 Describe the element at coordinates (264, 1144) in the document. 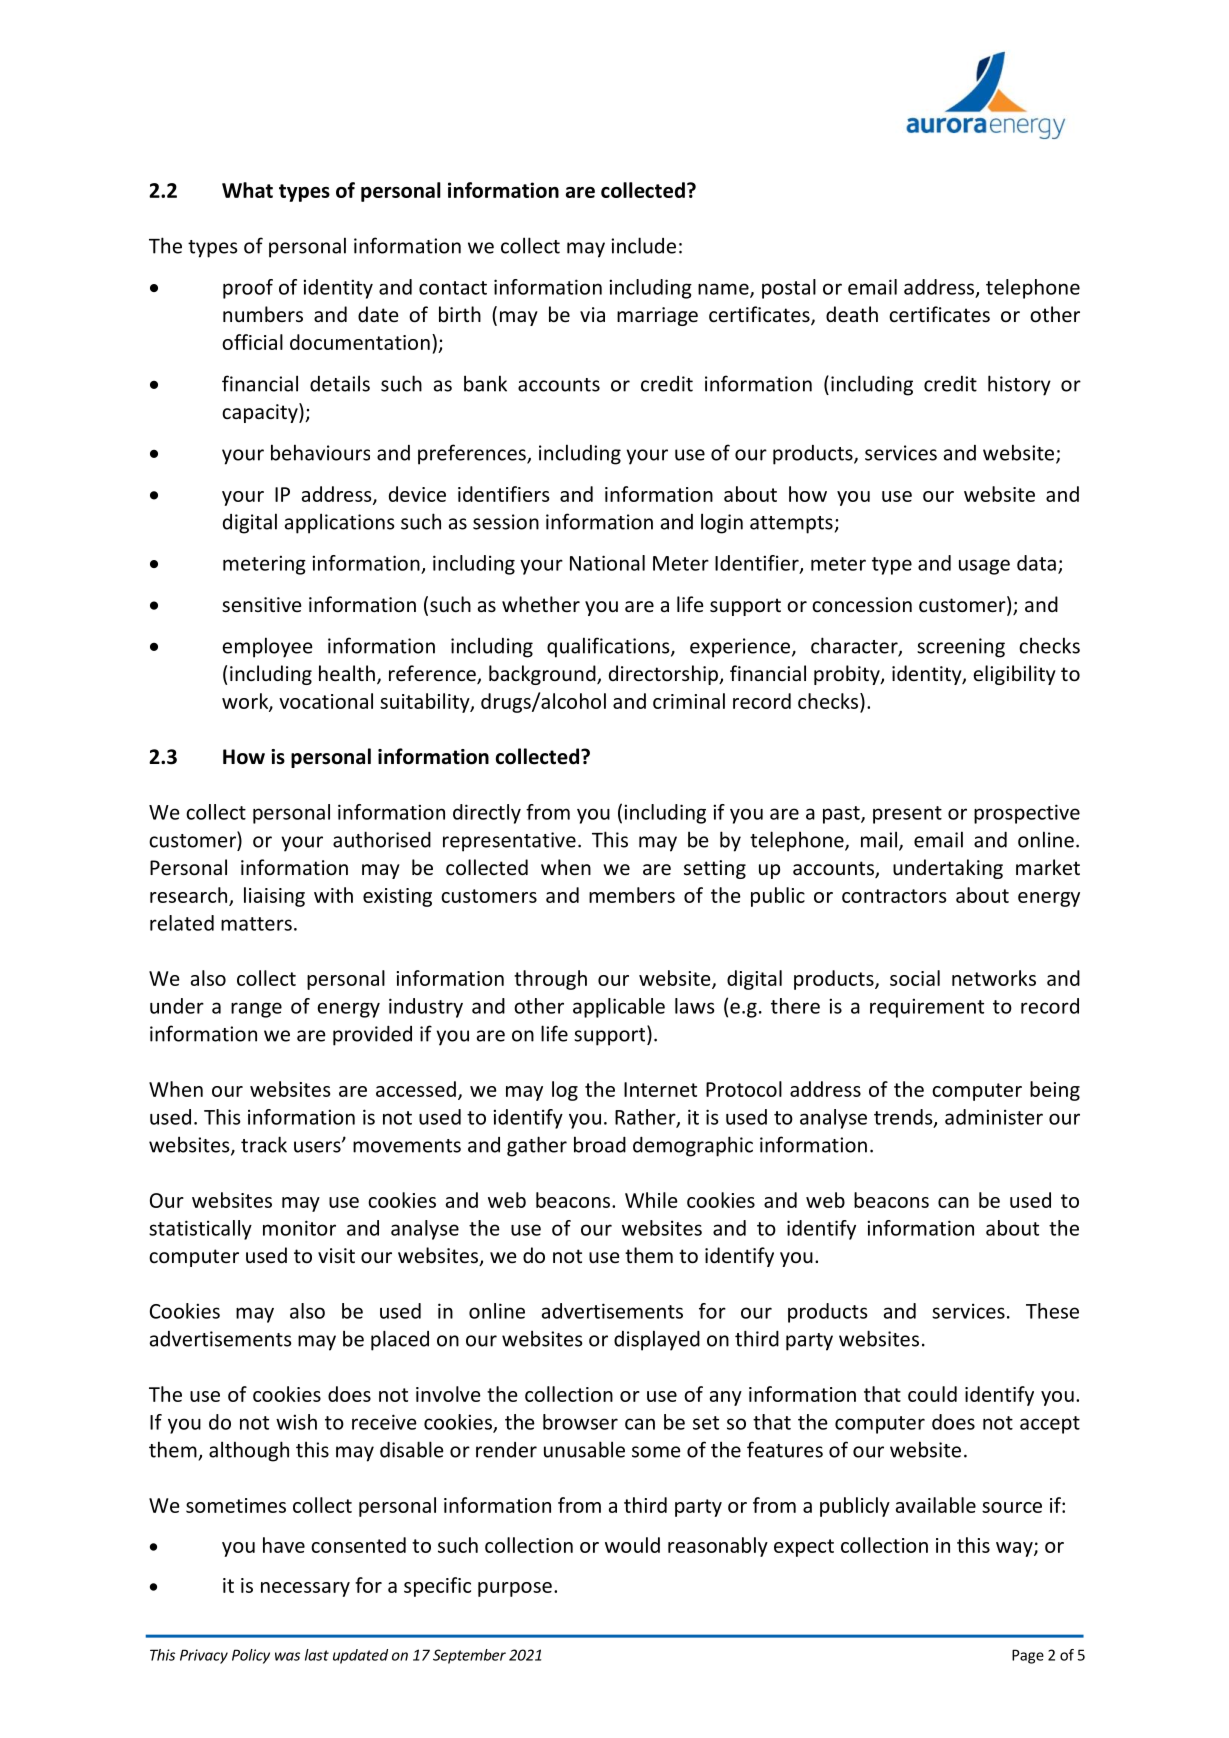

I see `track` at that location.
